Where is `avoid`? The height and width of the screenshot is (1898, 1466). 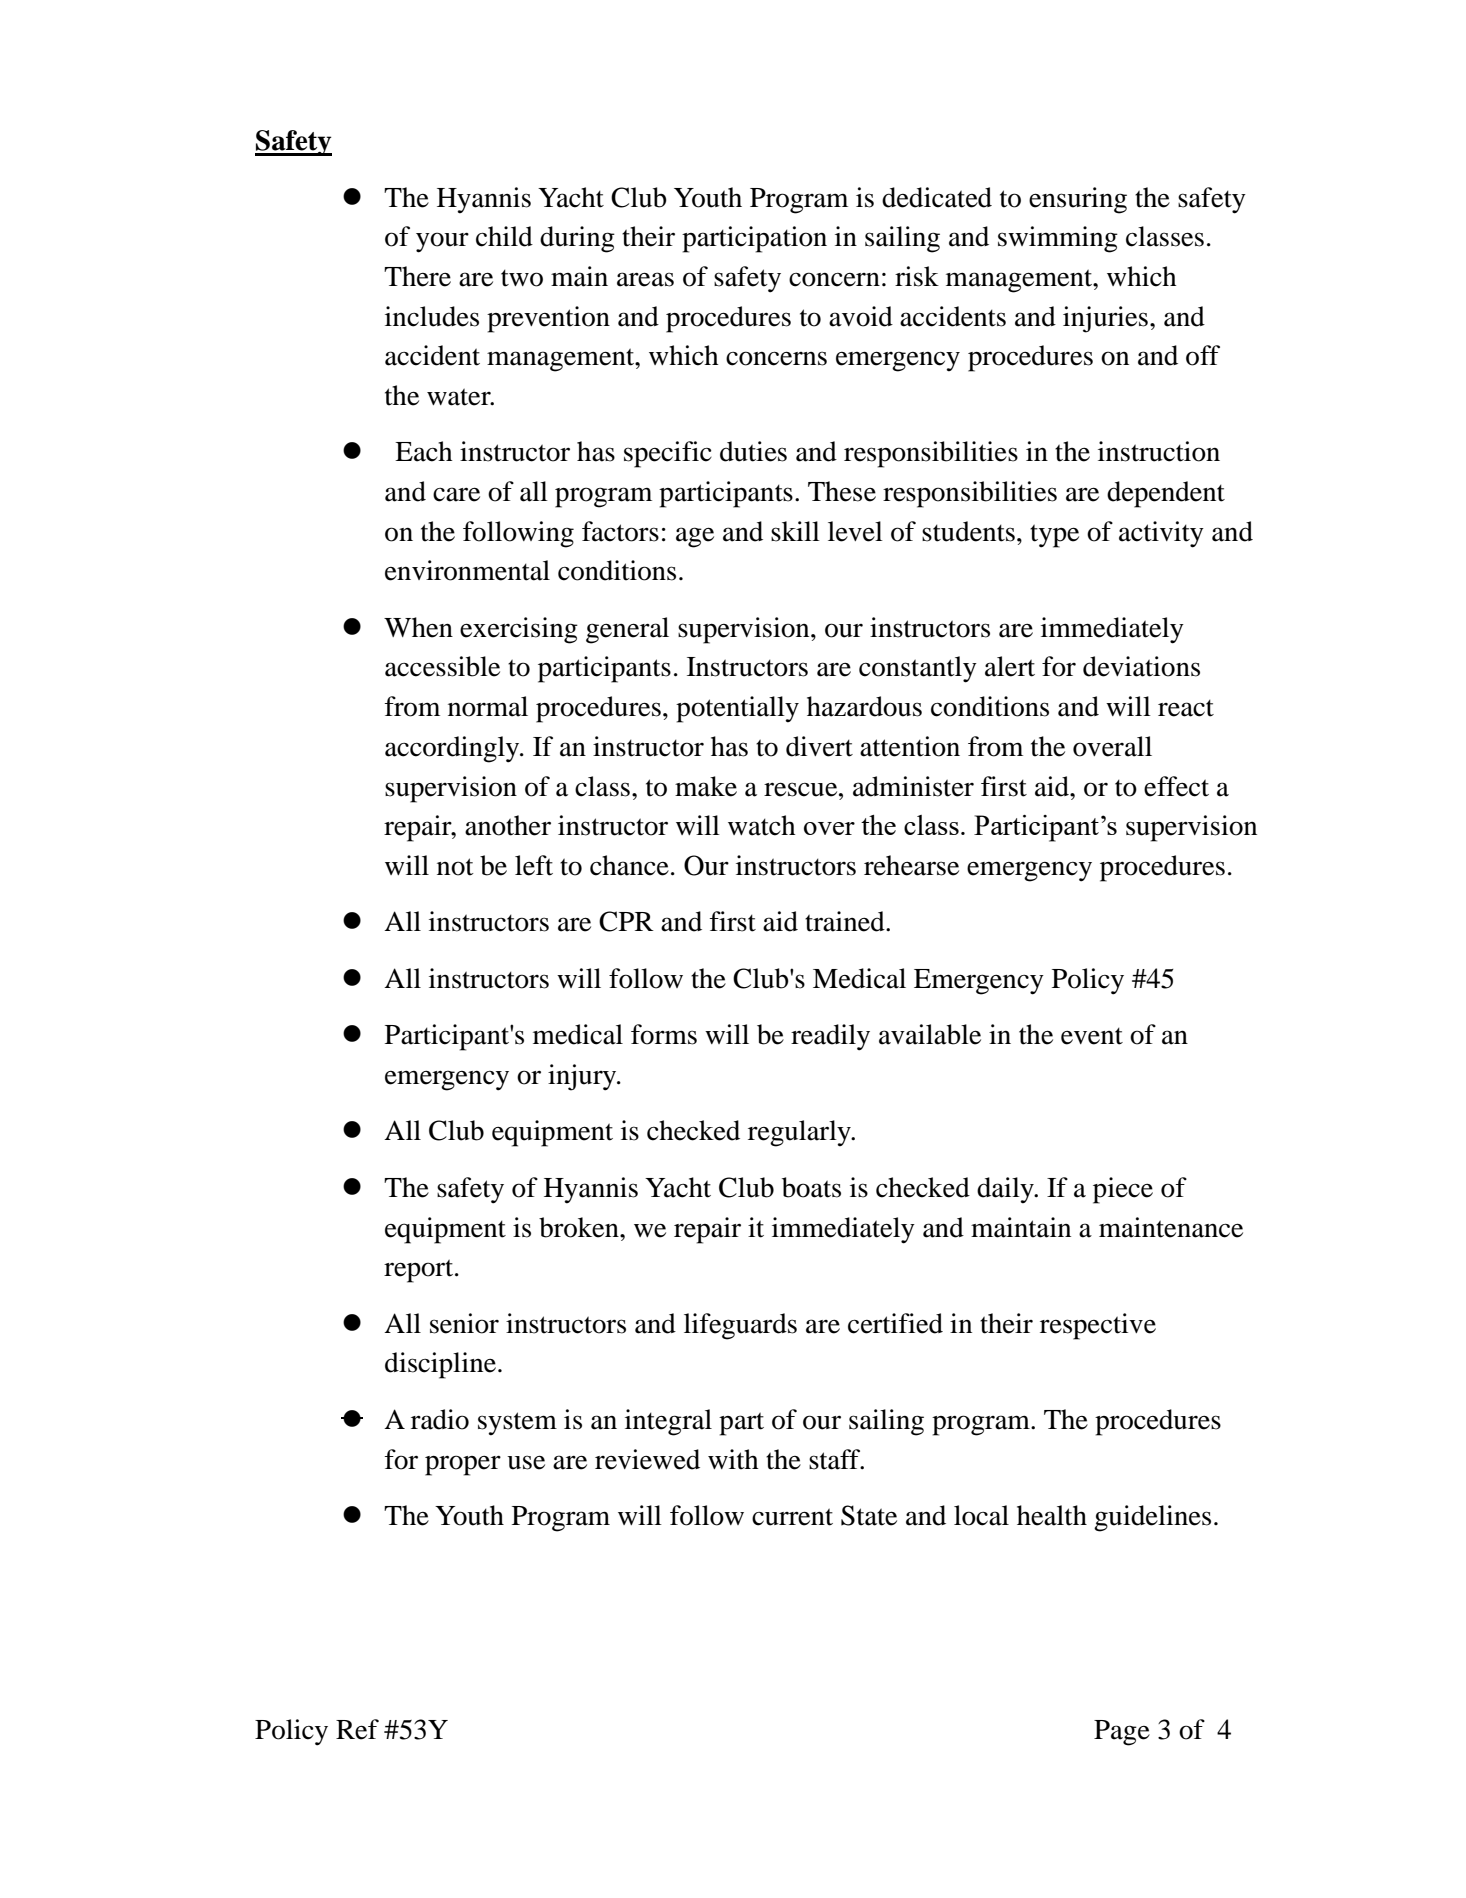 avoid is located at coordinates (861, 316).
